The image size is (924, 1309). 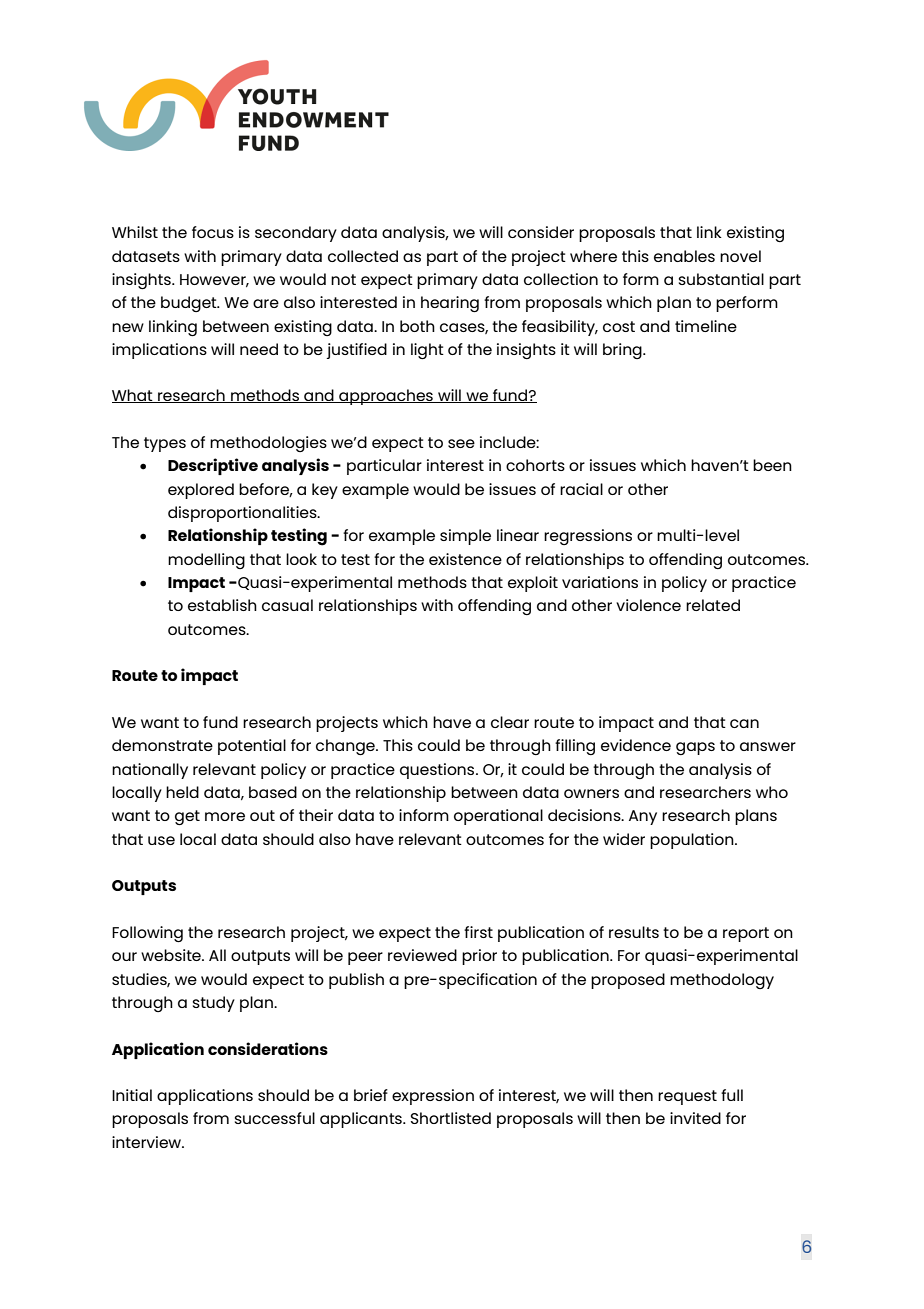 What do you see at coordinates (772, 465) in the page?
I see `been` at bounding box center [772, 465].
